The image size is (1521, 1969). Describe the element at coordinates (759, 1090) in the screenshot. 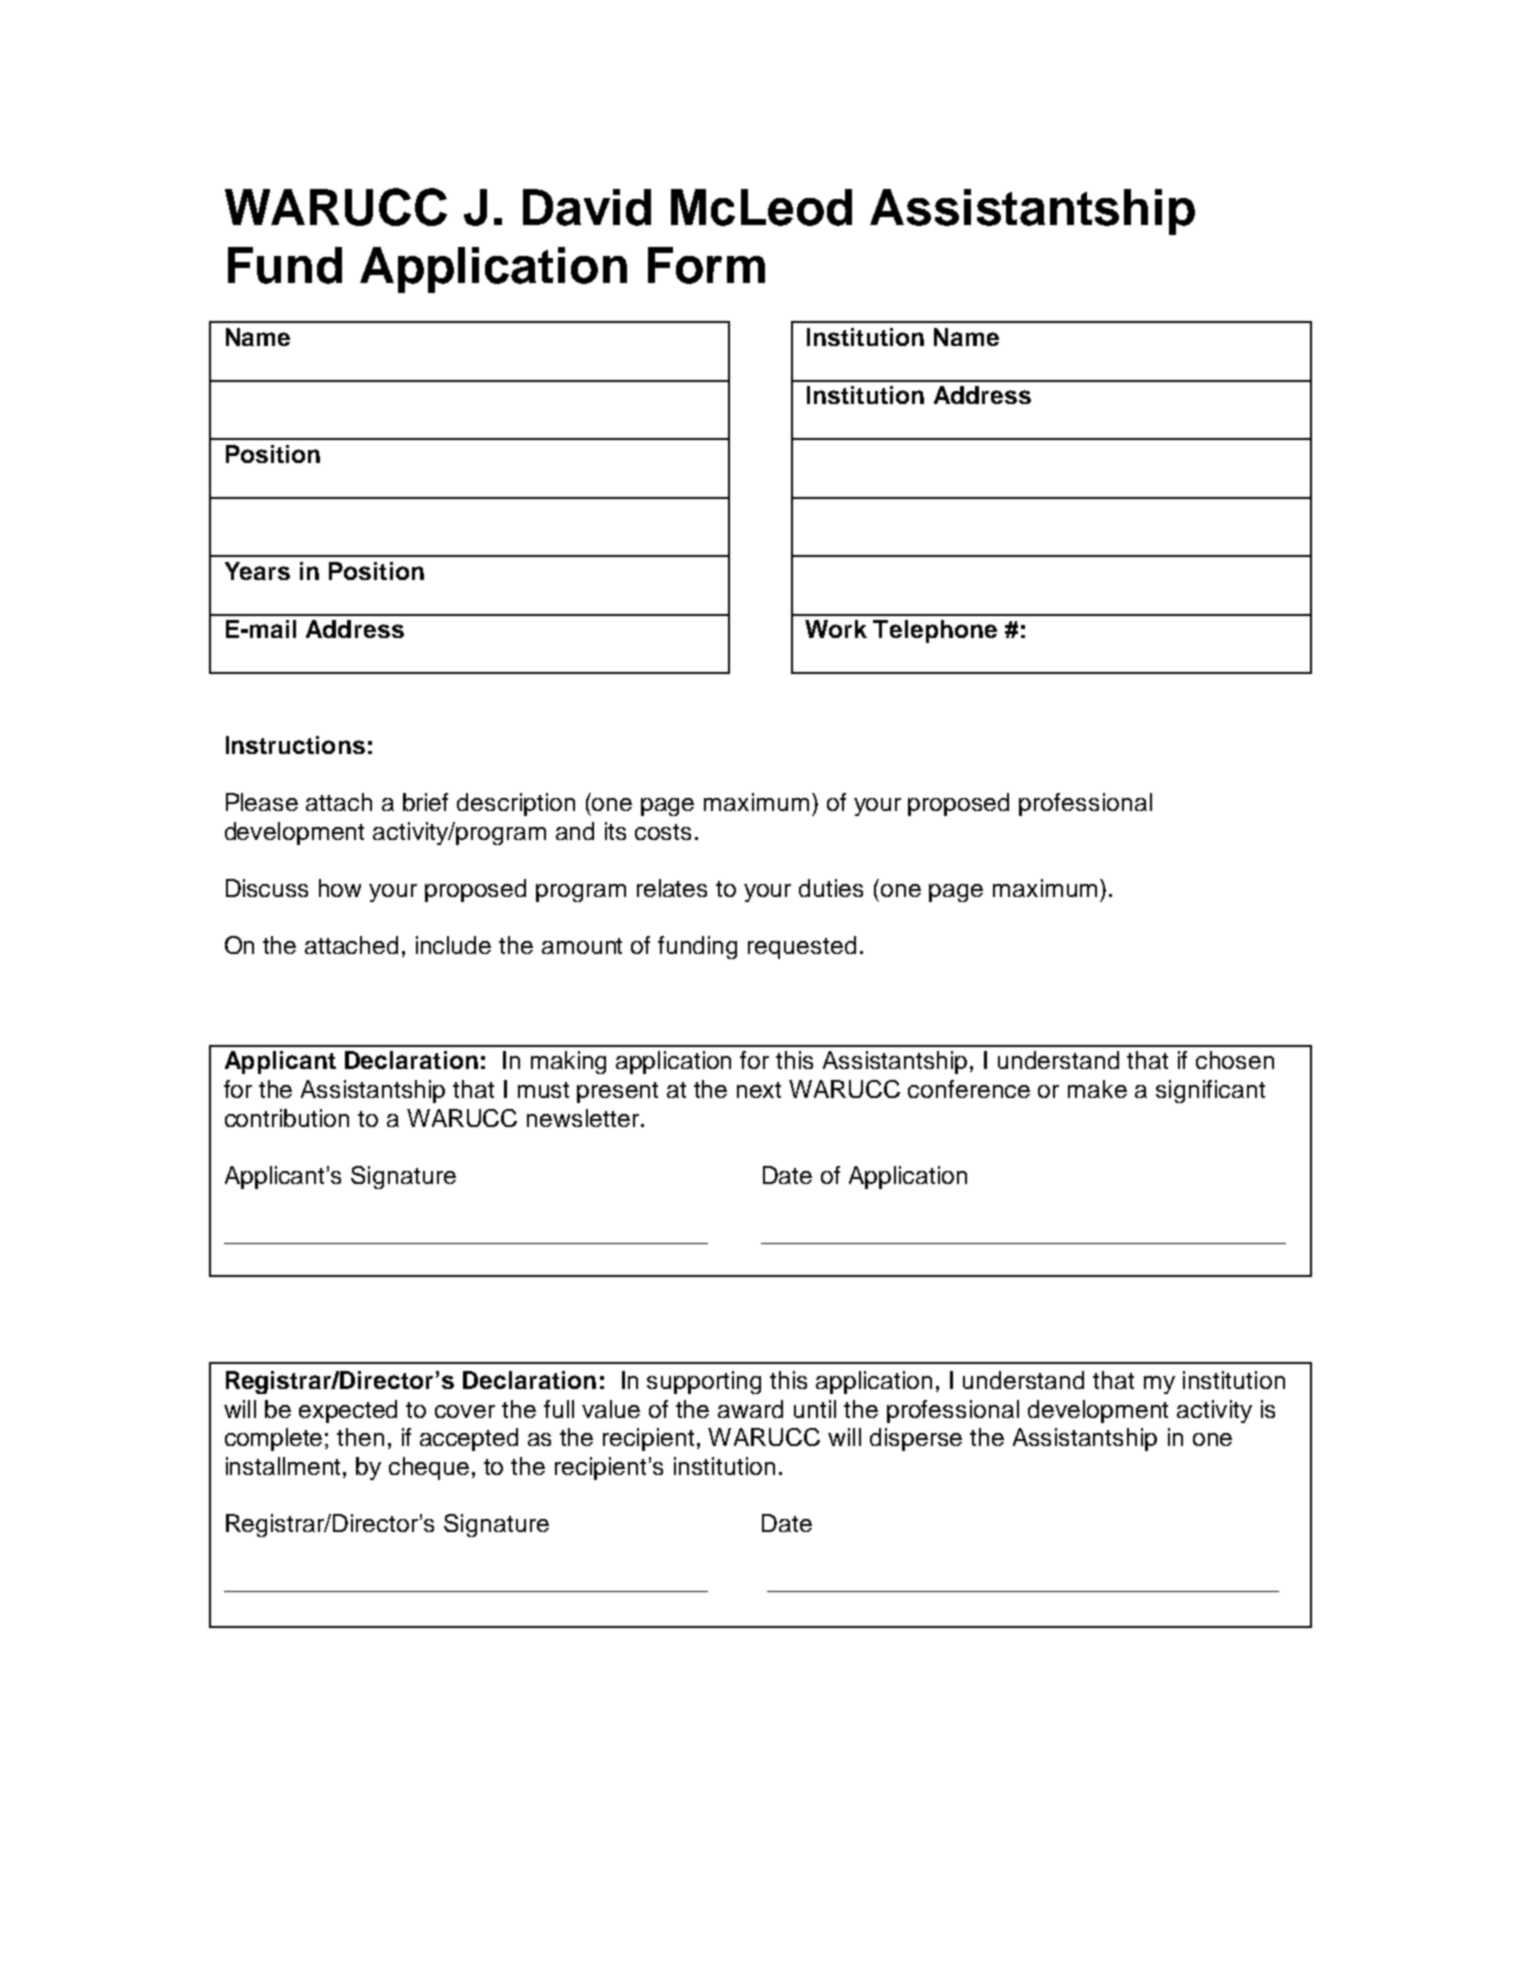

I see `next` at that location.
